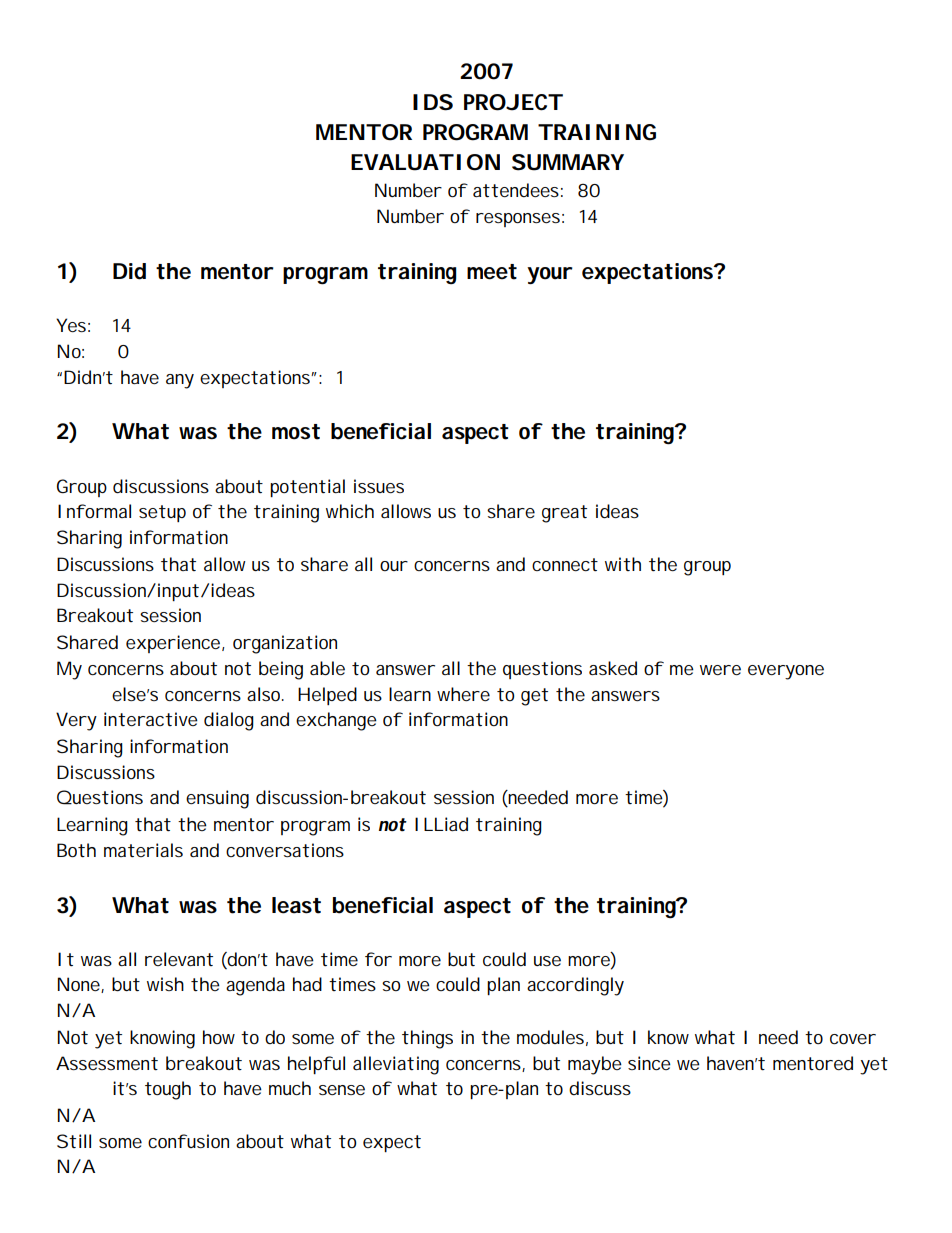 The width and height of the document is (952, 1233). What do you see at coordinates (720, 670) in the document?
I see `were` at bounding box center [720, 670].
